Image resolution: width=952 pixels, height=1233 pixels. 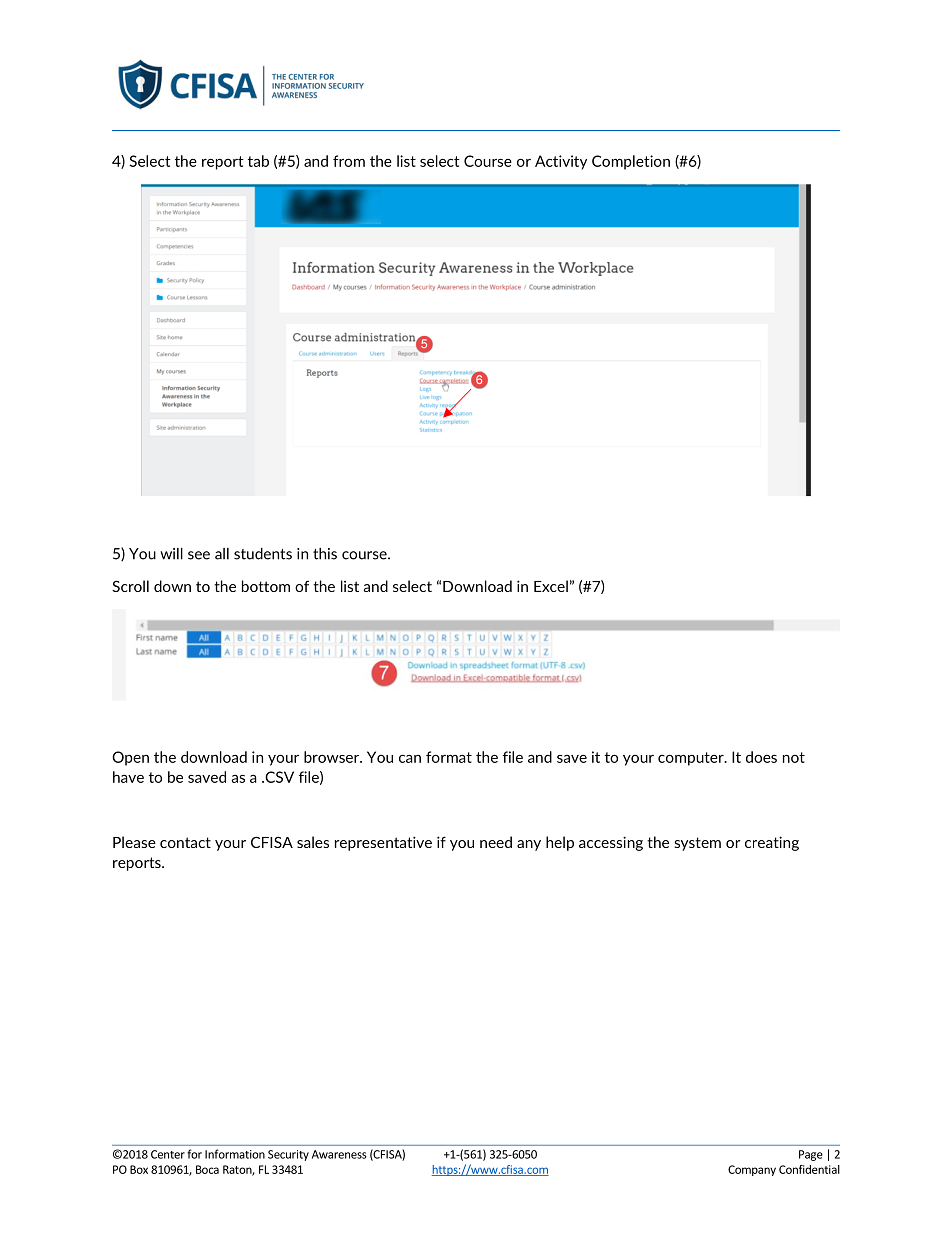 What do you see at coordinates (222, 554) in the screenshot?
I see `all` at bounding box center [222, 554].
